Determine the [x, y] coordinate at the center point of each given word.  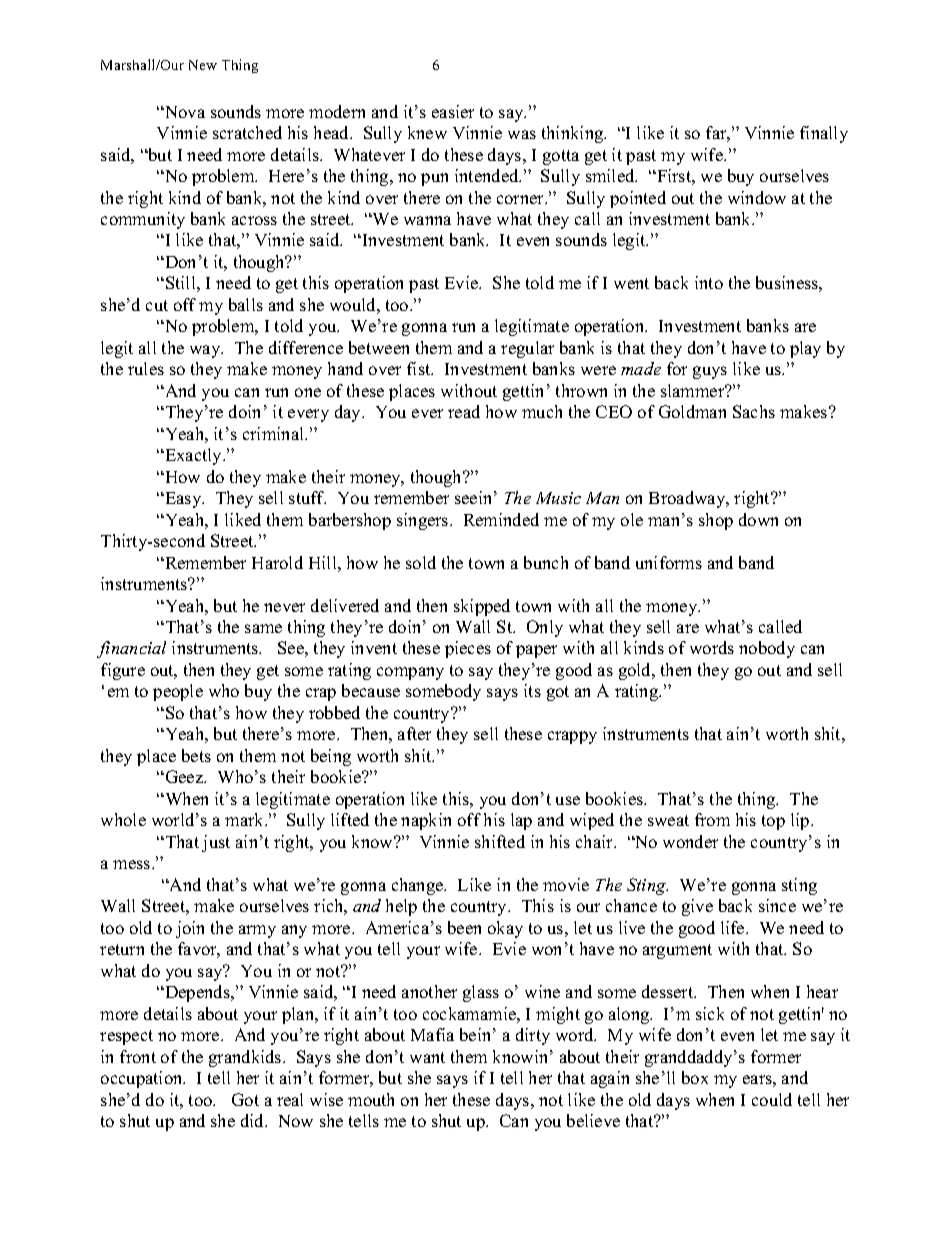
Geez [184, 776]
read [464, 411]
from [712, 819]
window [757, 197]
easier [453, 111]
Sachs [754, 411]
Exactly [193, 456]
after [414, 733]
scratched [247, 132]
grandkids [246, 1058]
